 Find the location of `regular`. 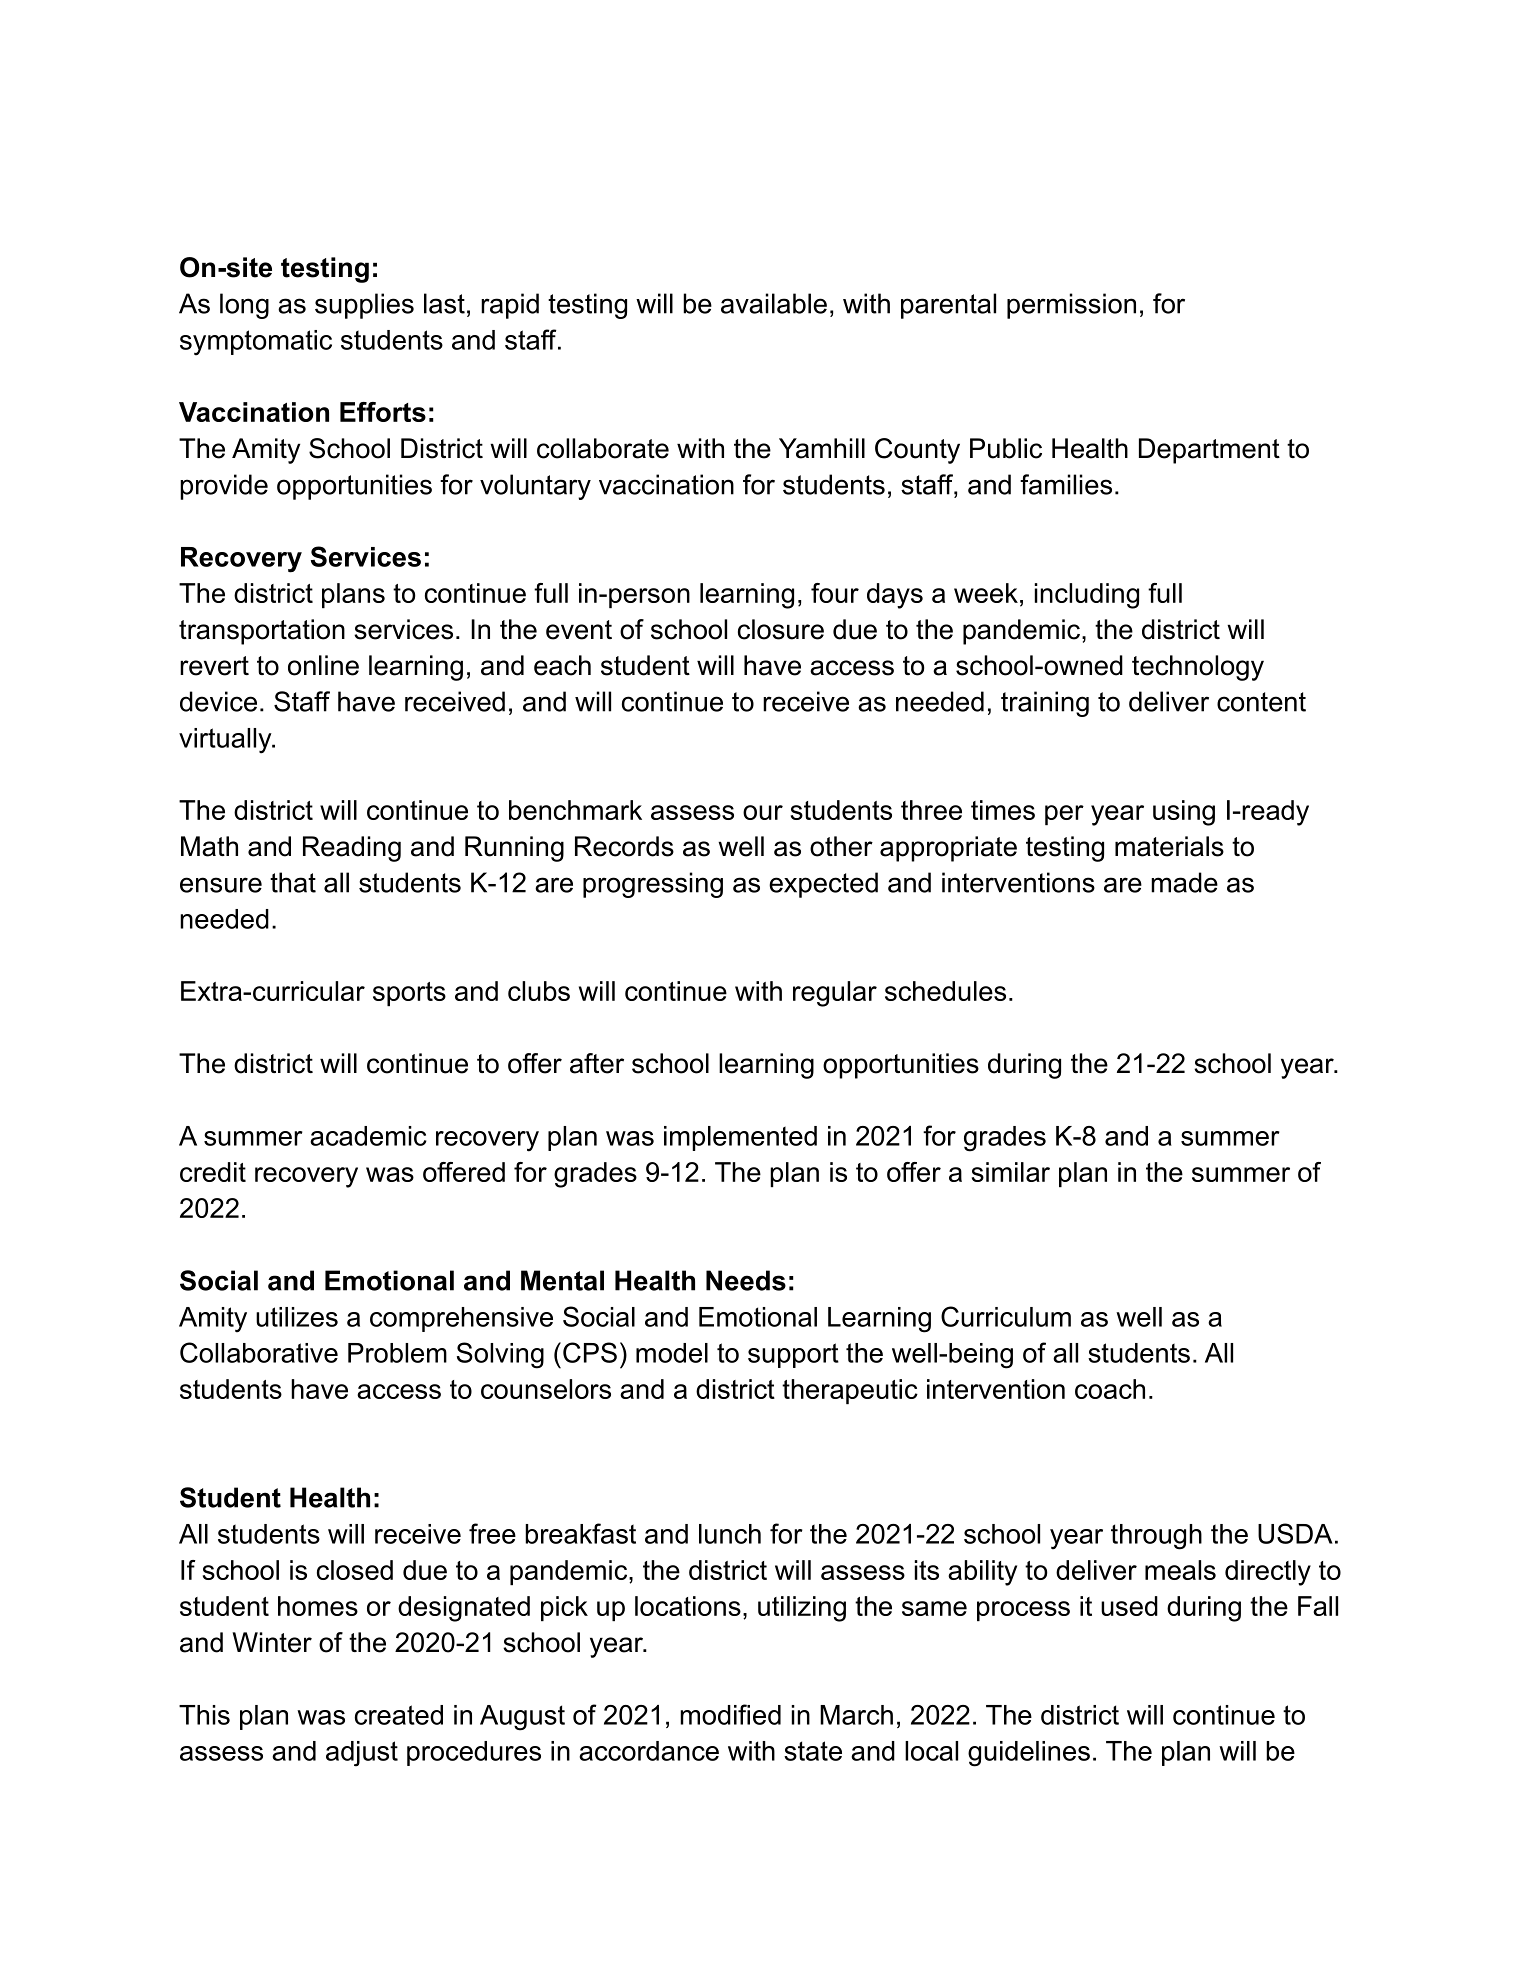

regular is located at coordinates (835, 994).
